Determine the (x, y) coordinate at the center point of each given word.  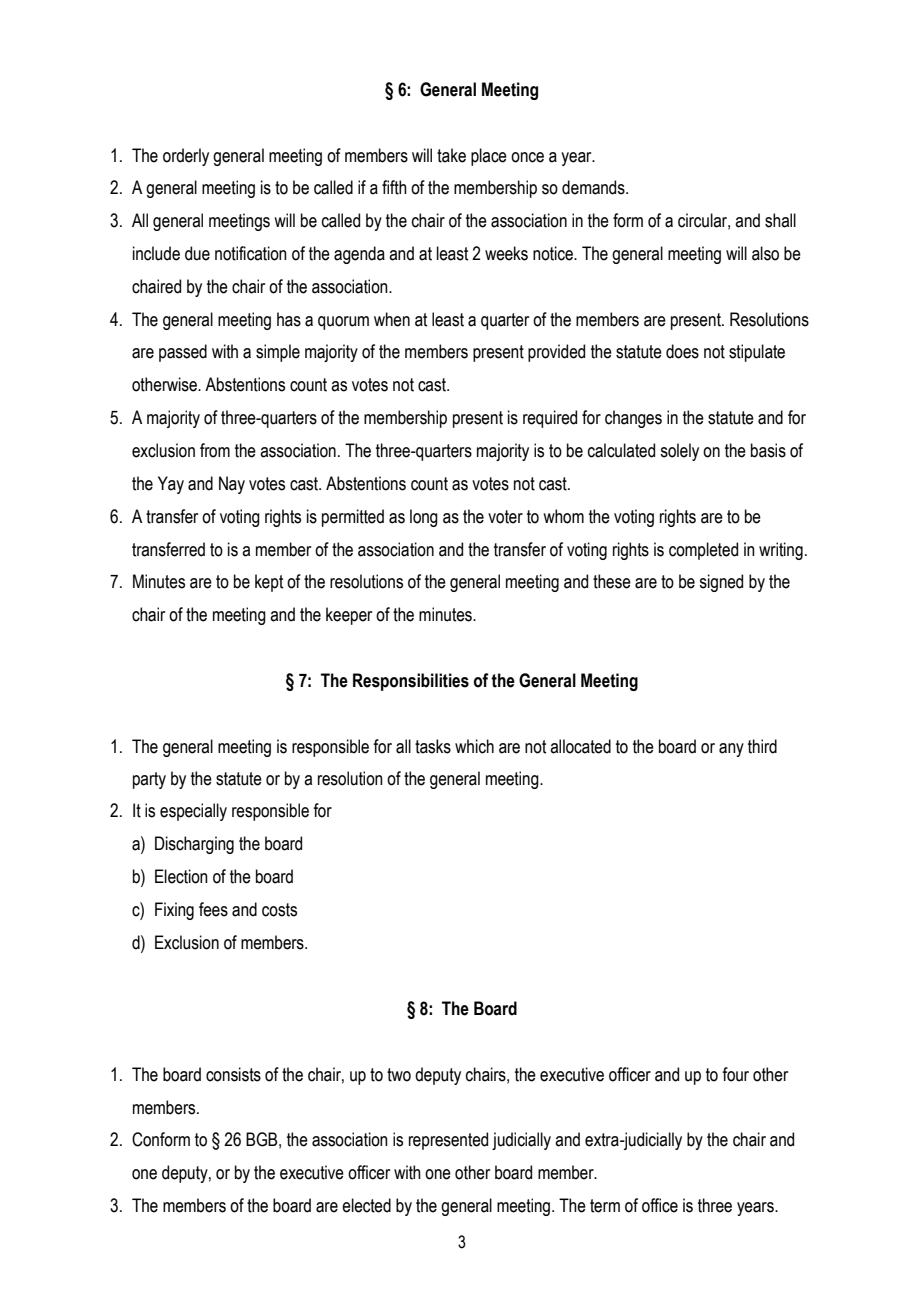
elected (366, 1205)
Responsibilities (411, 682)
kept (269, 583)
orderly (186, 157)
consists (233, 1074)
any (731, 750)
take (451, 155)
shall (780, 220)
